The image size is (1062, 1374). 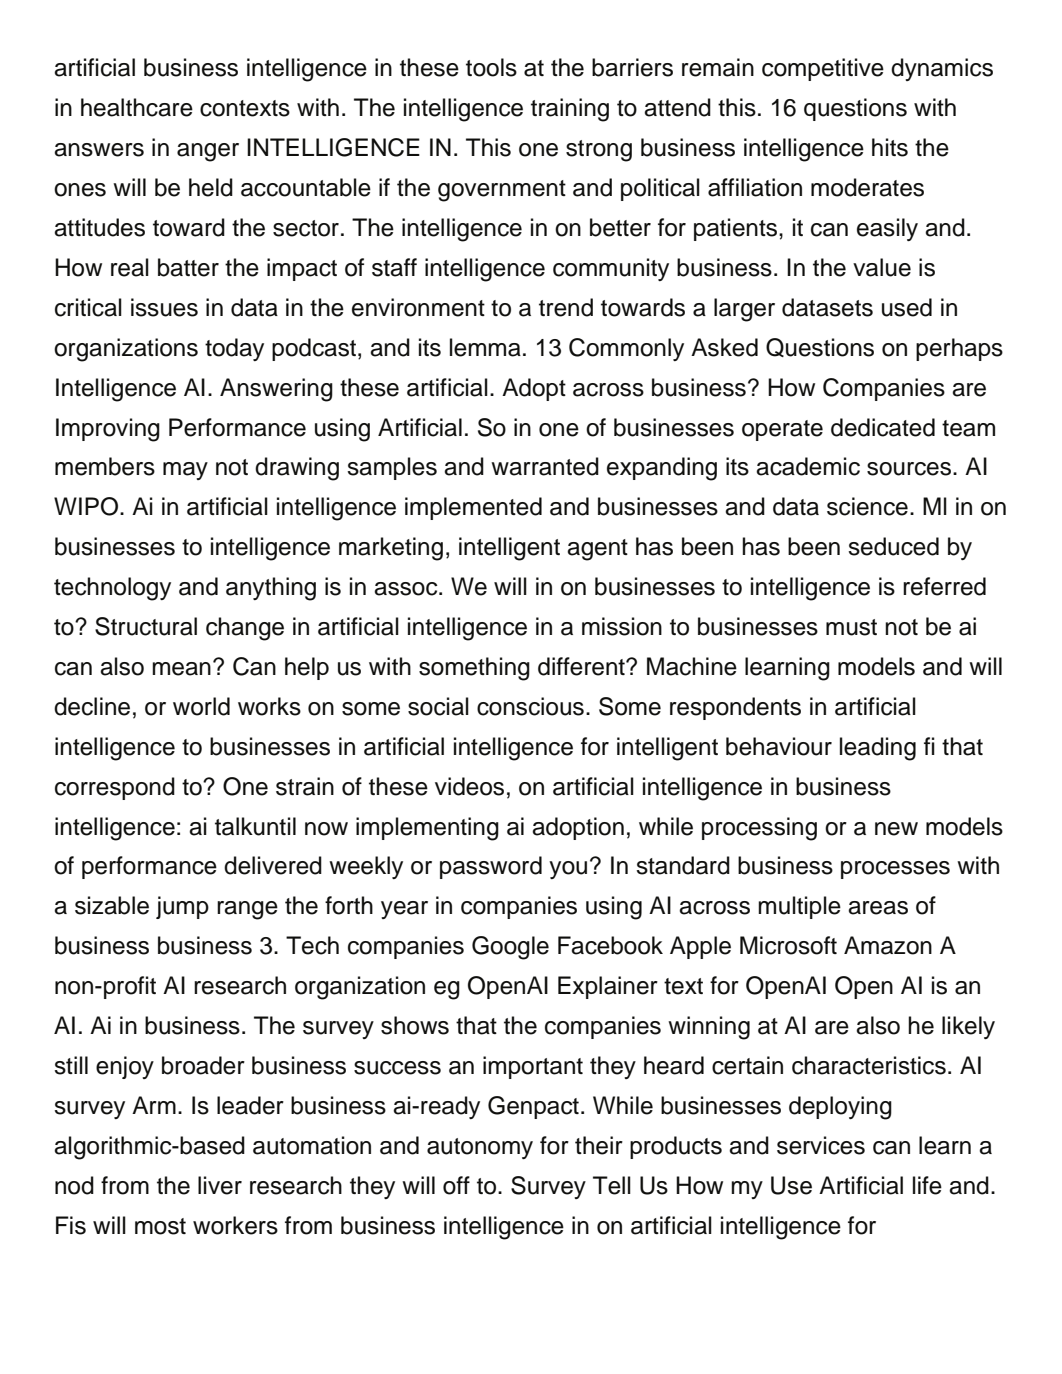 I want to click on competitive, so click(x=823, y=69).
